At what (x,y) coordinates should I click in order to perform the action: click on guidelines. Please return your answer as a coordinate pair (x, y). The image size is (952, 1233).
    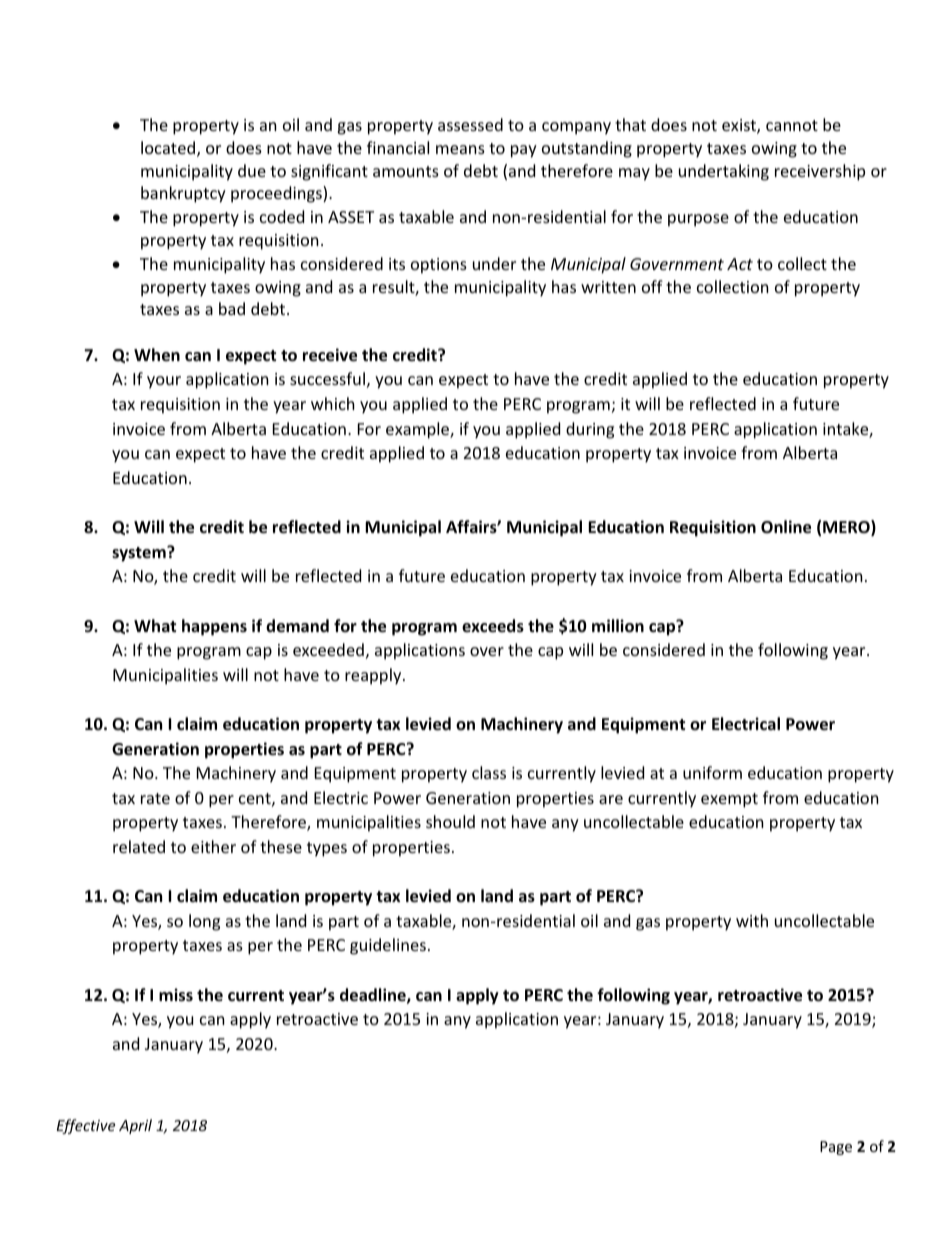
    Looking at the image, I should click on (388, 946).
